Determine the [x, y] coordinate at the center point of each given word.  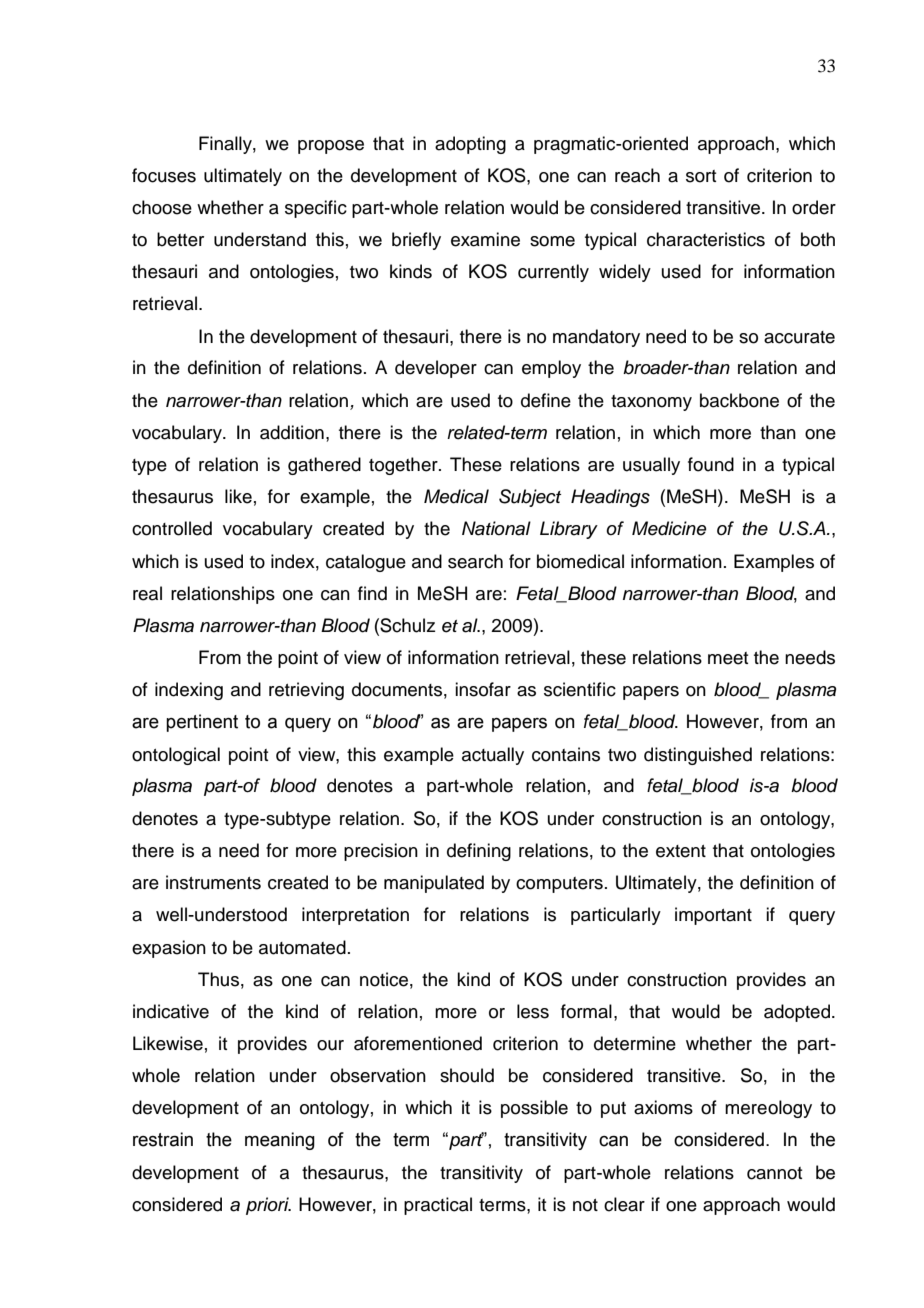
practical [438, 1206]
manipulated [434, 884]
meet [728, 658]
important [713, 916]
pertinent [202, 723]
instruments [213, 882]
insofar [483, 689]
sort [701, 176]
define [546, 400]
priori [268, 1206]
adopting [470, 145]
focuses [164, 175]
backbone [739, 400]
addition [292, 432]
